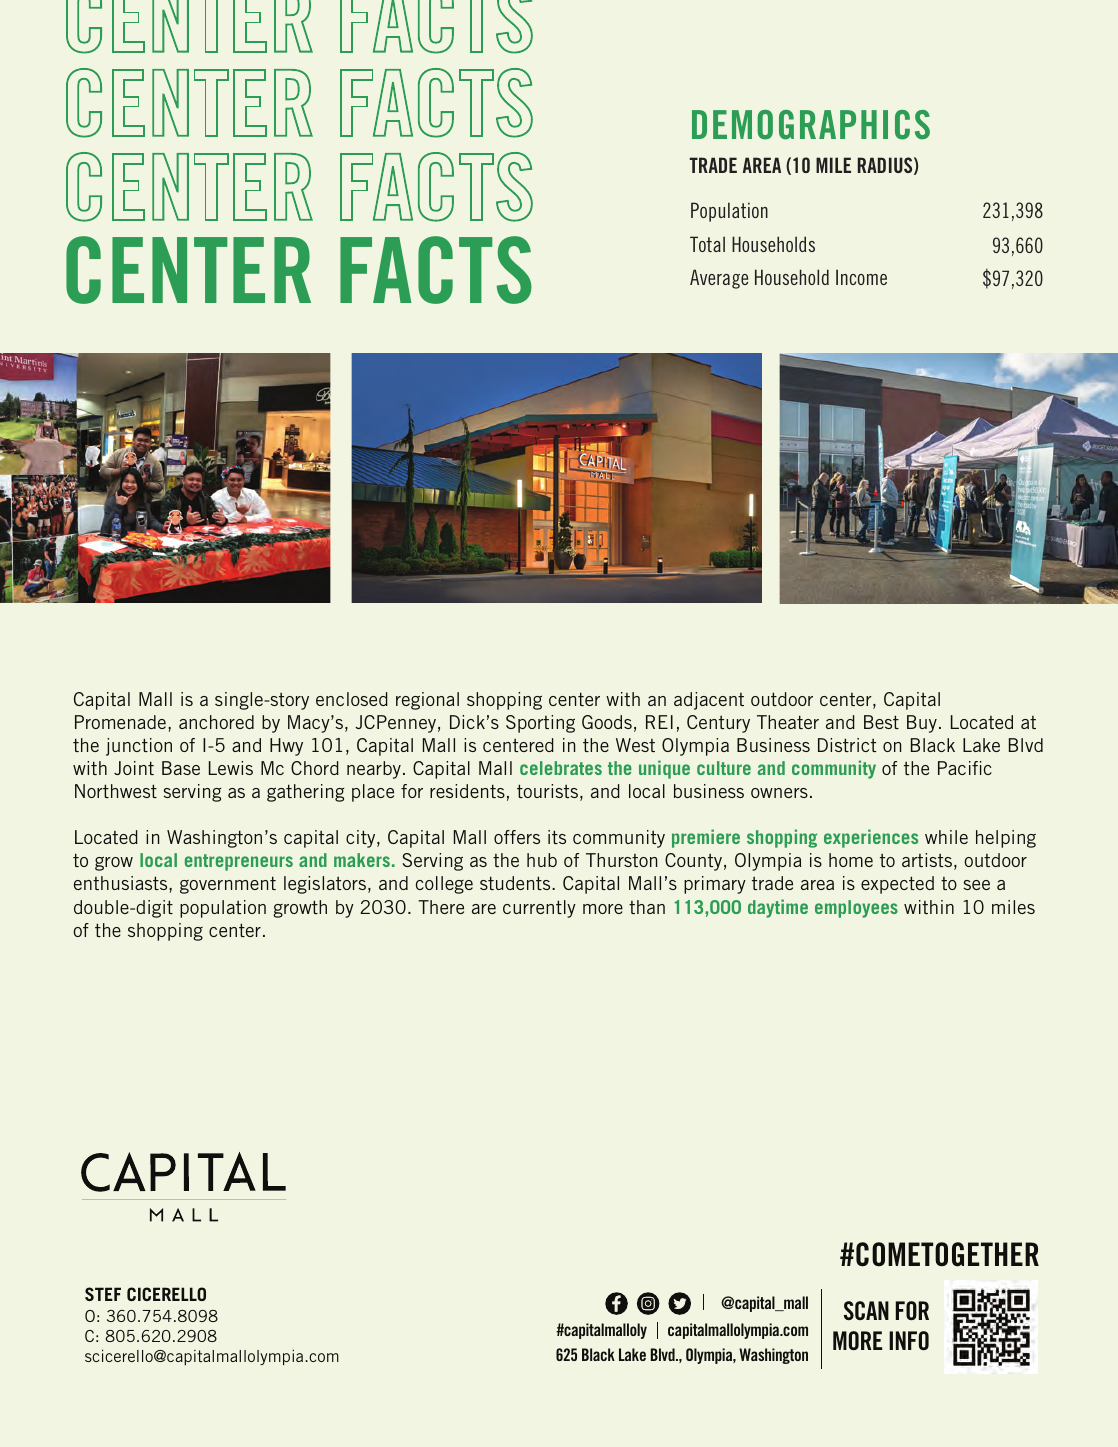  Describe the element at coordinates (719, 279) in the screenshot. I see `Average` at that location.
